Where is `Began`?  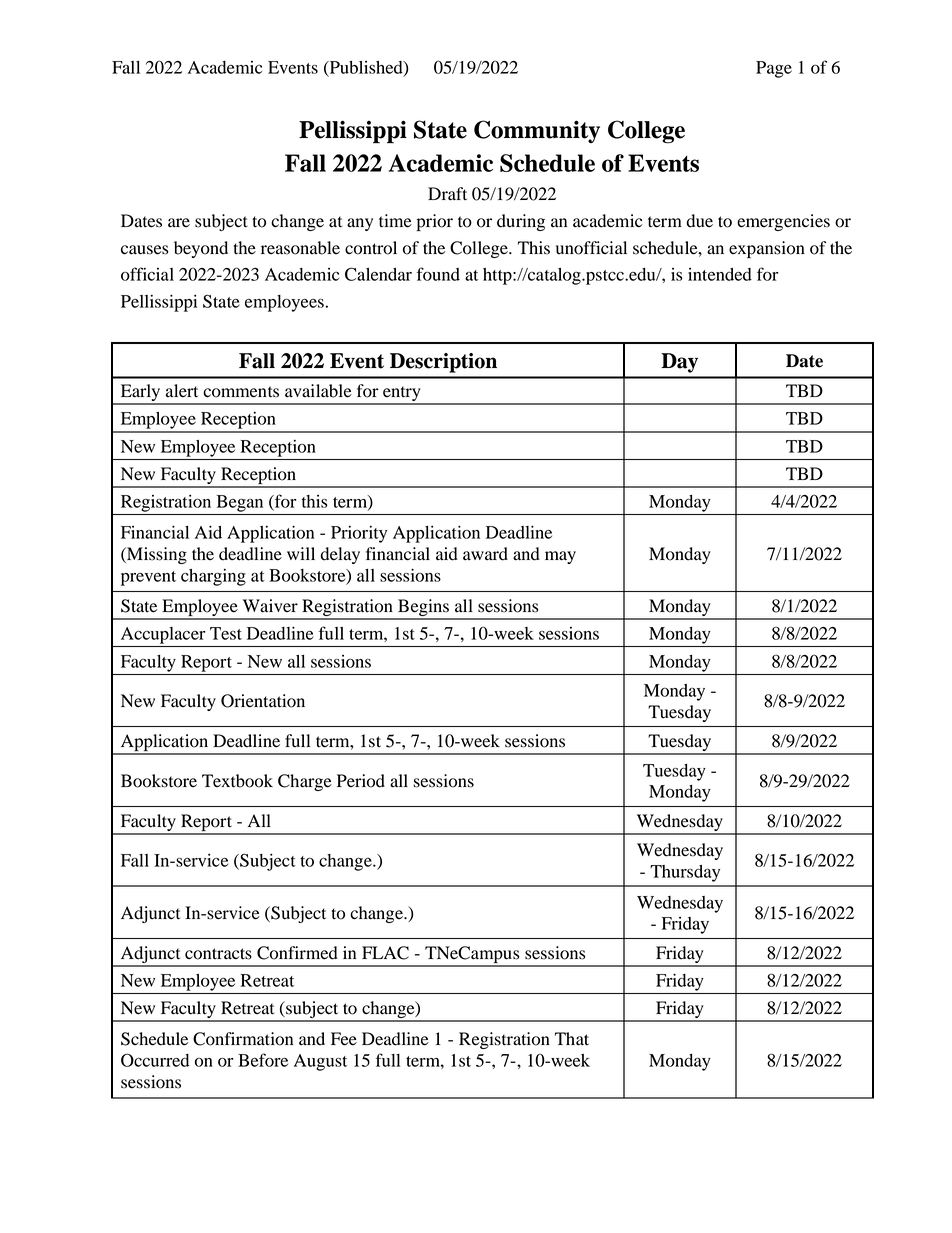
Began is located at coordinates (240, 503).
